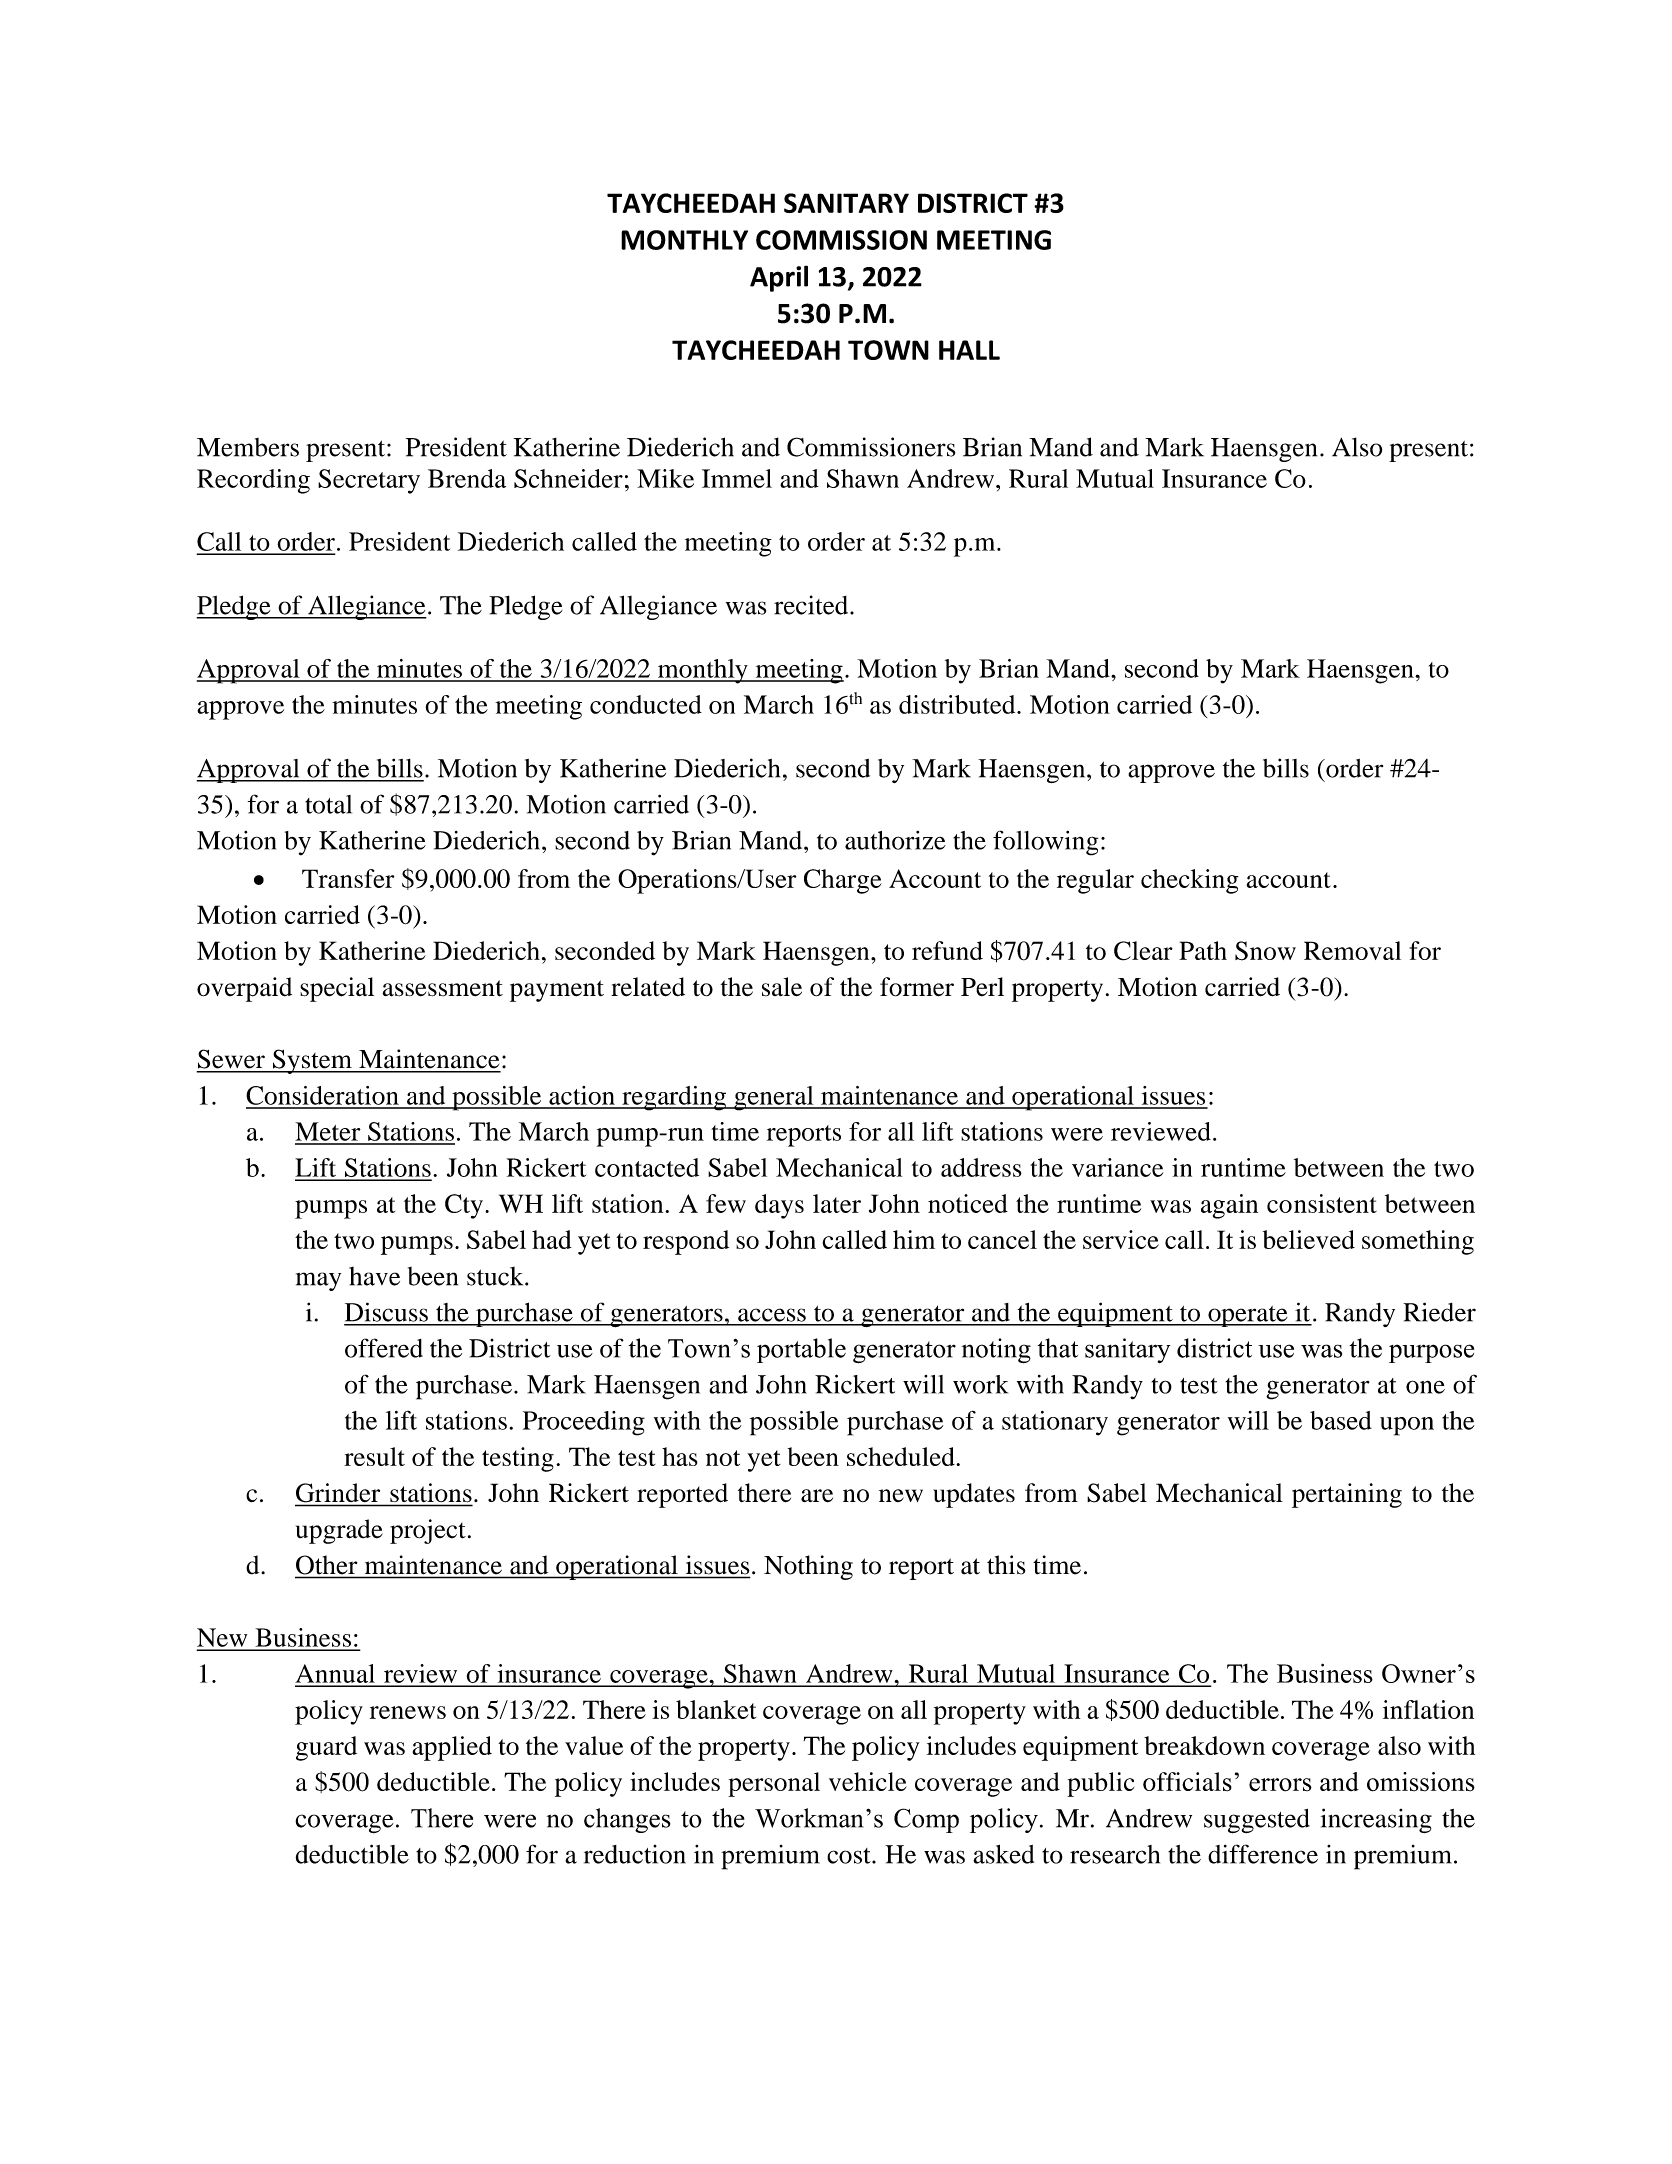  Describe the element at coordinates (969, 350) in the document. I see `HALL` at that location.
